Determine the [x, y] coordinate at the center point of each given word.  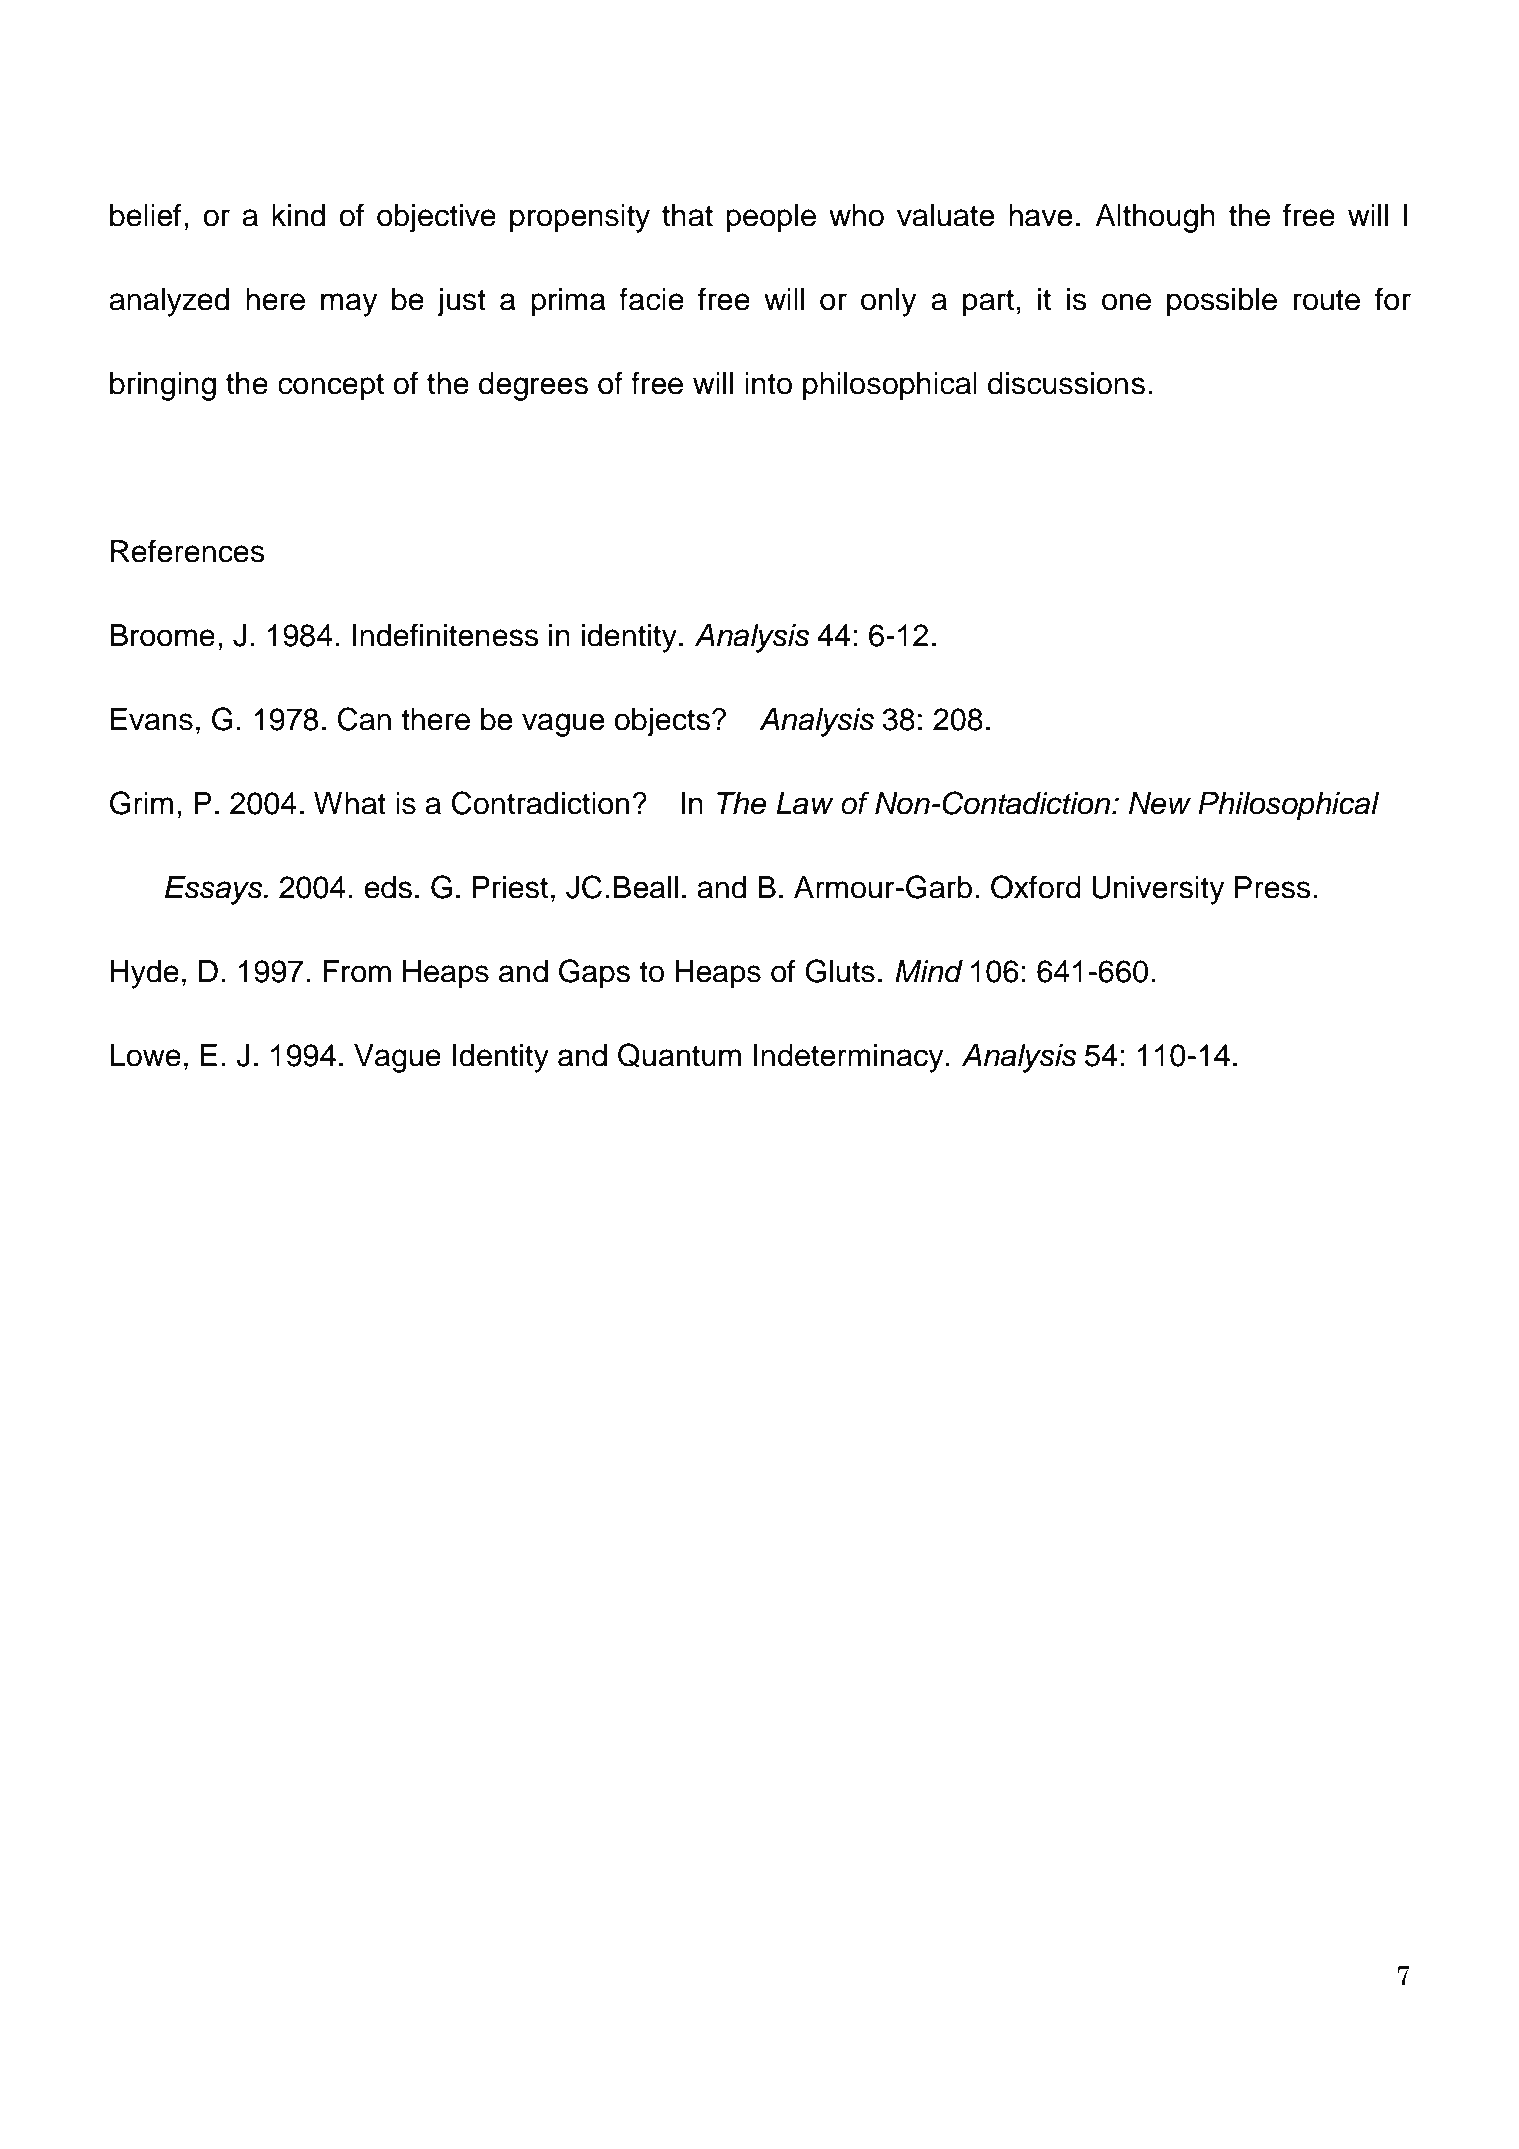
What [350, 803]
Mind [929, 971]
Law [805, 803]
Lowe [146, 1055]
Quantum [679, 1055]
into [768, 383]
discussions [1066, 383]
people [771, 218]
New [1160, 803]
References [188, 551]
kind [298, 215]
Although [1155, 218]
